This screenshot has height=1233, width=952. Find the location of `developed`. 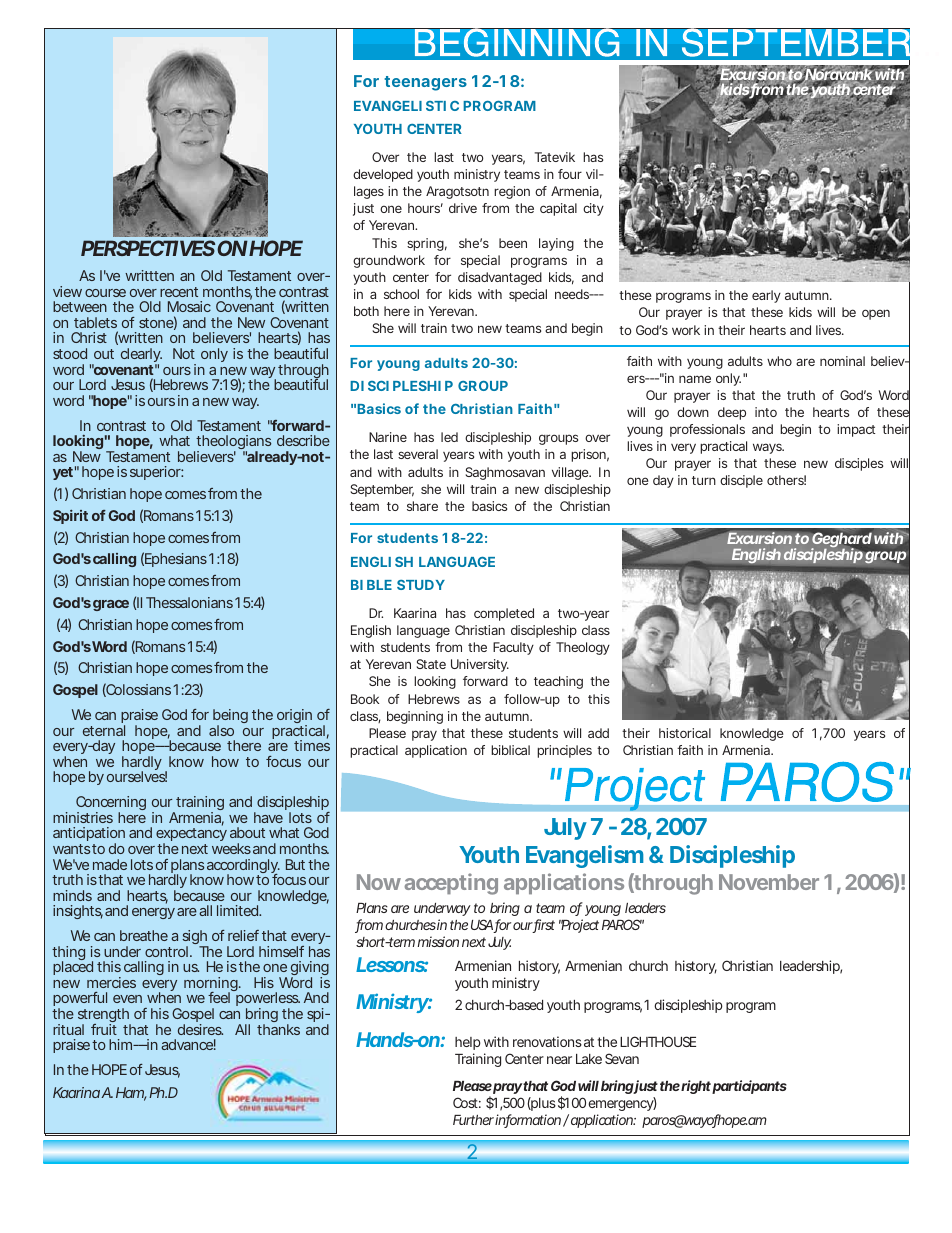

developed is located at coordinates (383, 175).
